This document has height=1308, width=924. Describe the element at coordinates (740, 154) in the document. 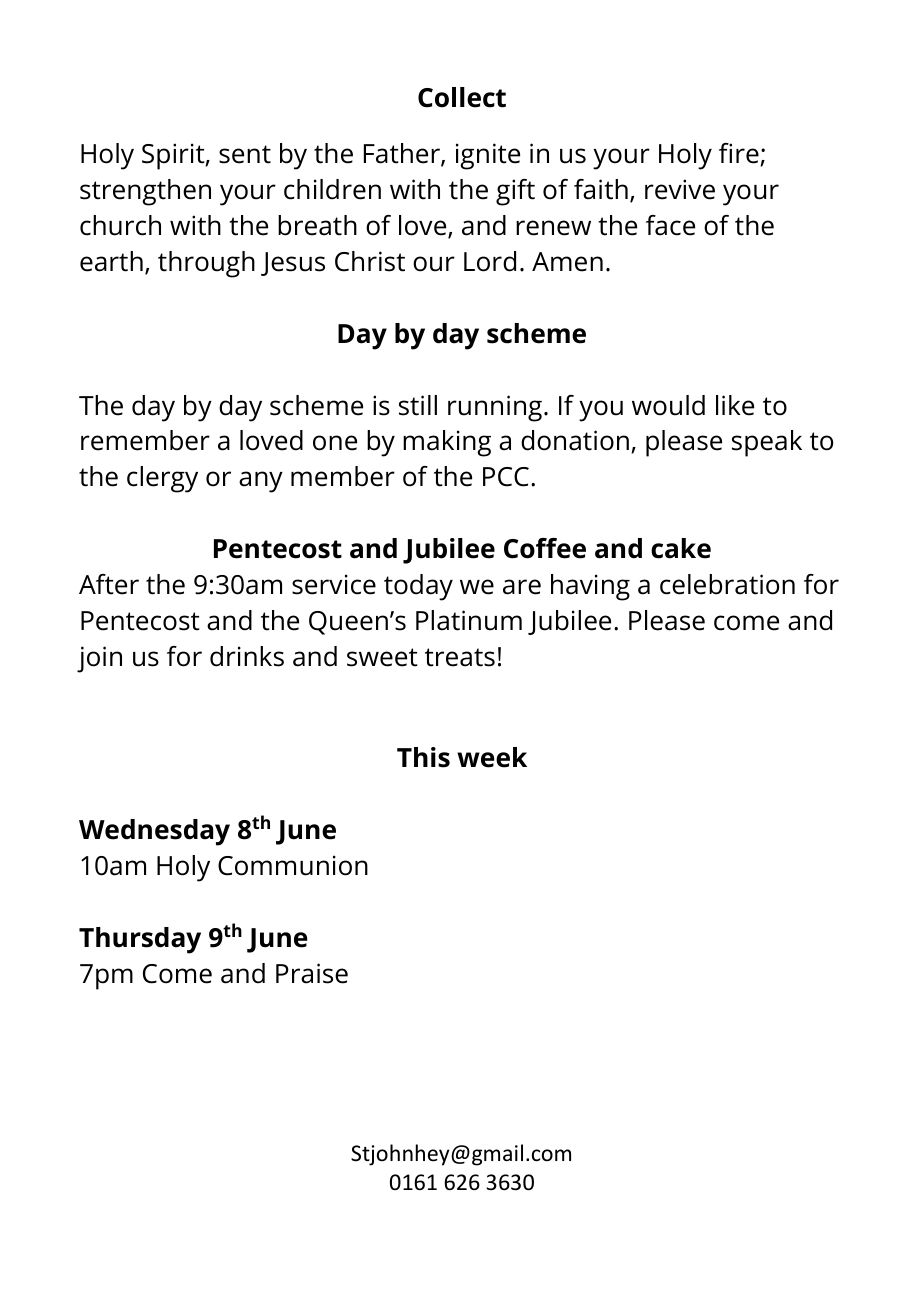

I see `fire` at that location.
